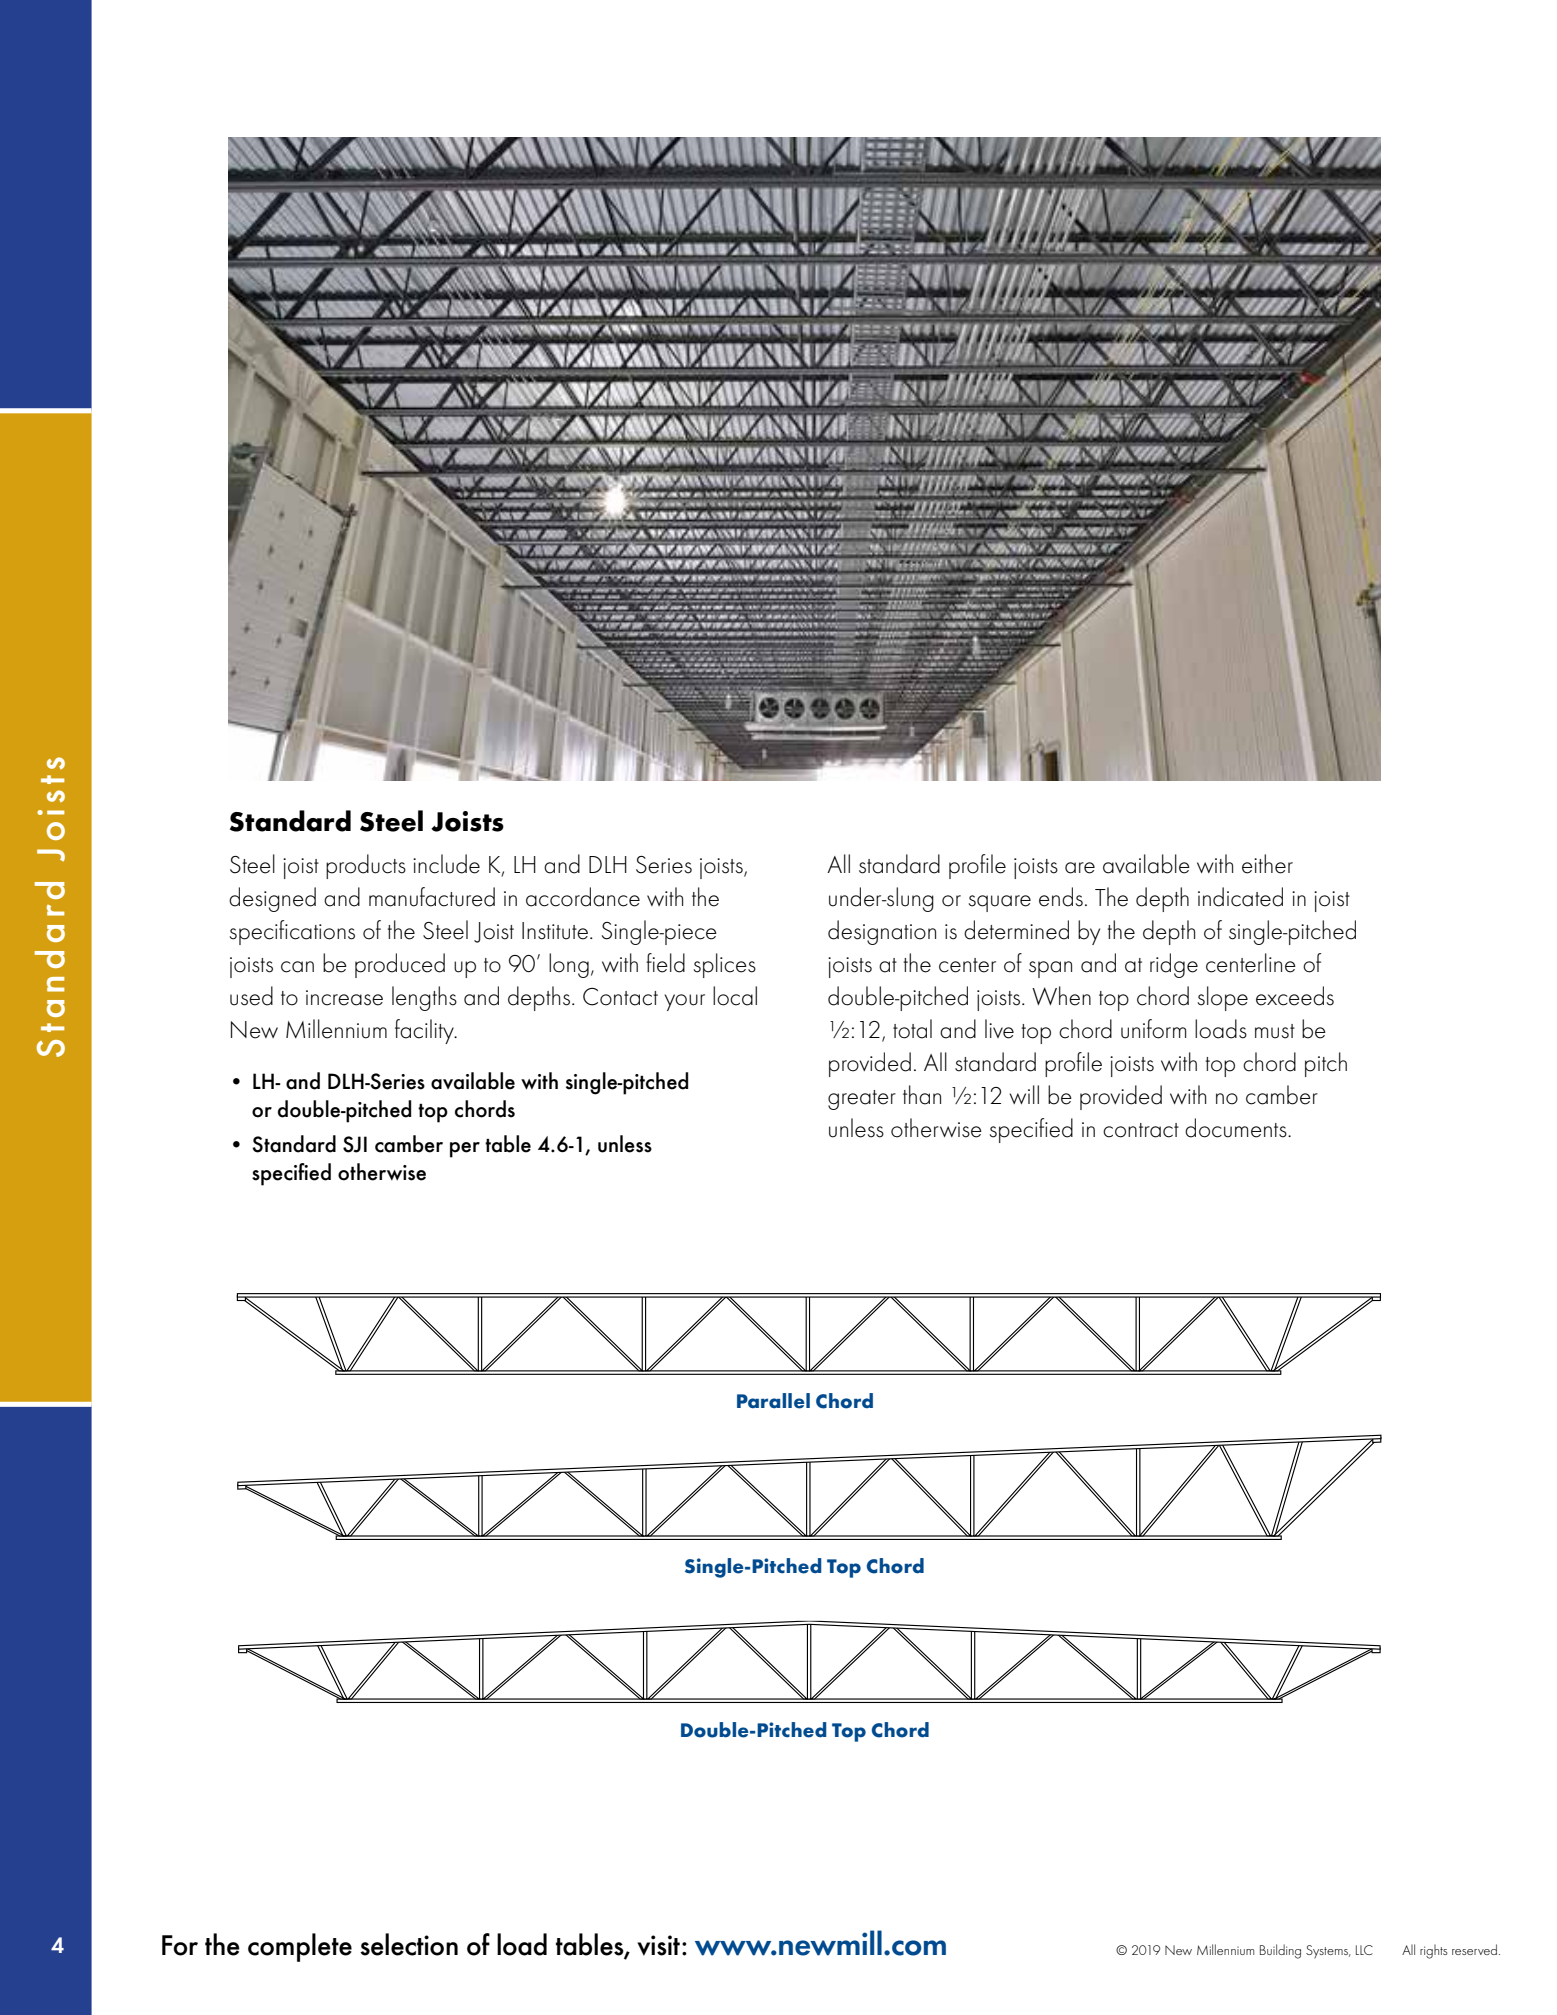  Describe the element at coordinates (1237, 1128) in the document. I see `documents` at that location.
